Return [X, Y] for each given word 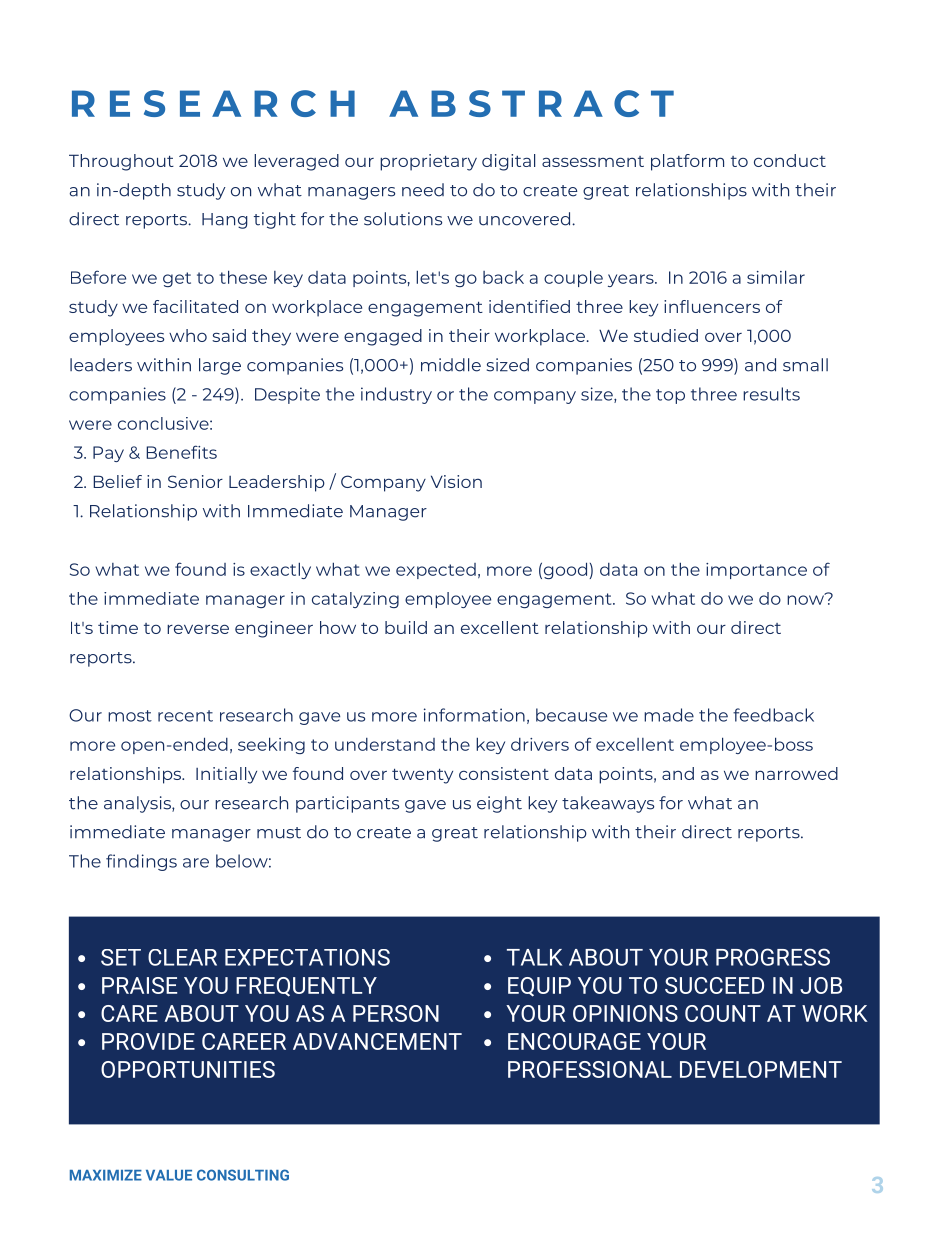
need [423, 190]
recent [185, 716]
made [669, 715]
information [474, 715]
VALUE [169, 1175]
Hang [225, 221]
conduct [790, 160]
